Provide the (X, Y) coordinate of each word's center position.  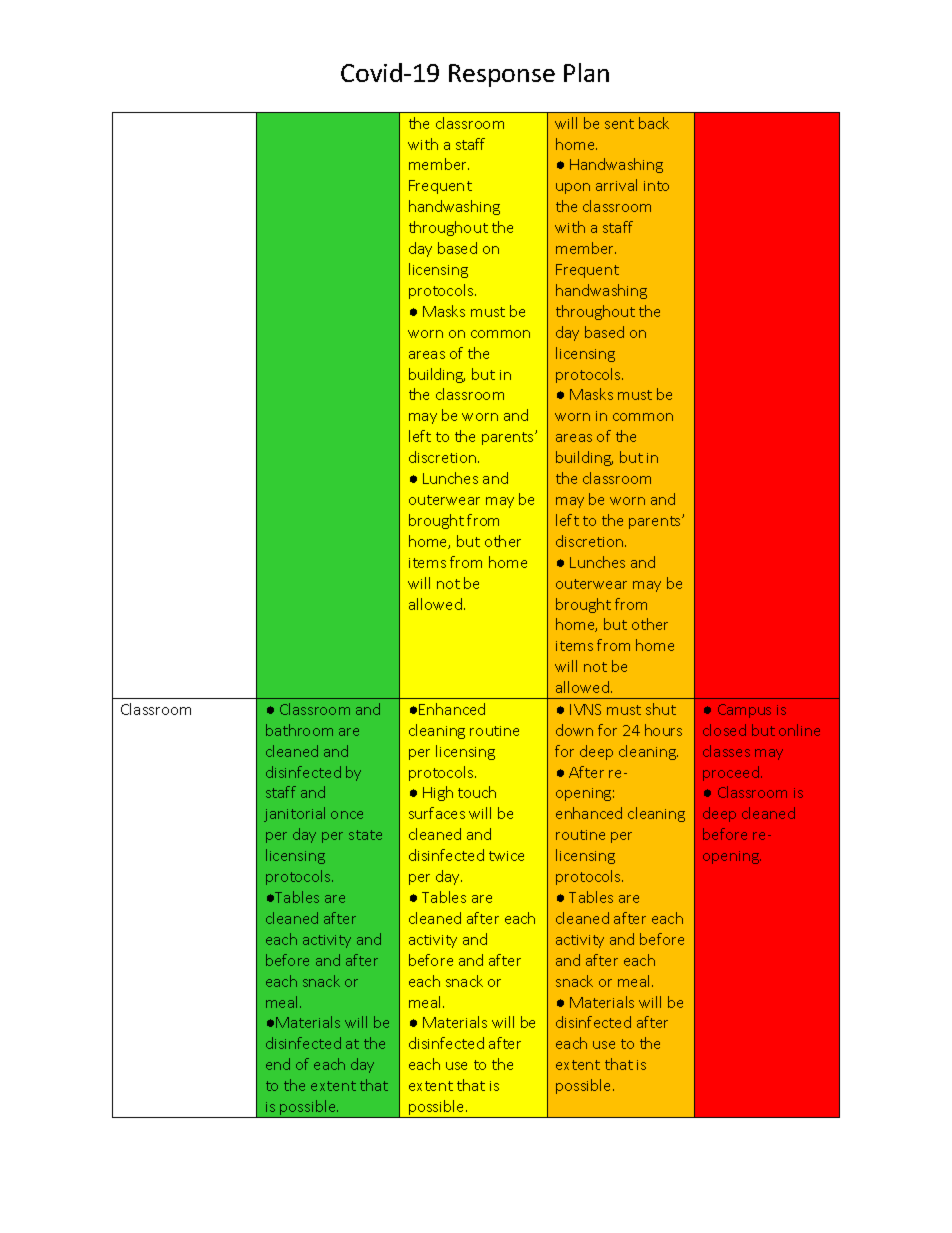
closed (724, 730)
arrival (616, 185)
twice (506, 856)
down (574, 730)
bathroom (299, 730)
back (654, 123)
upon (573, 188)
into (656, 186)
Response (502, 75)
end (278, 1064)
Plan (586, 72)
